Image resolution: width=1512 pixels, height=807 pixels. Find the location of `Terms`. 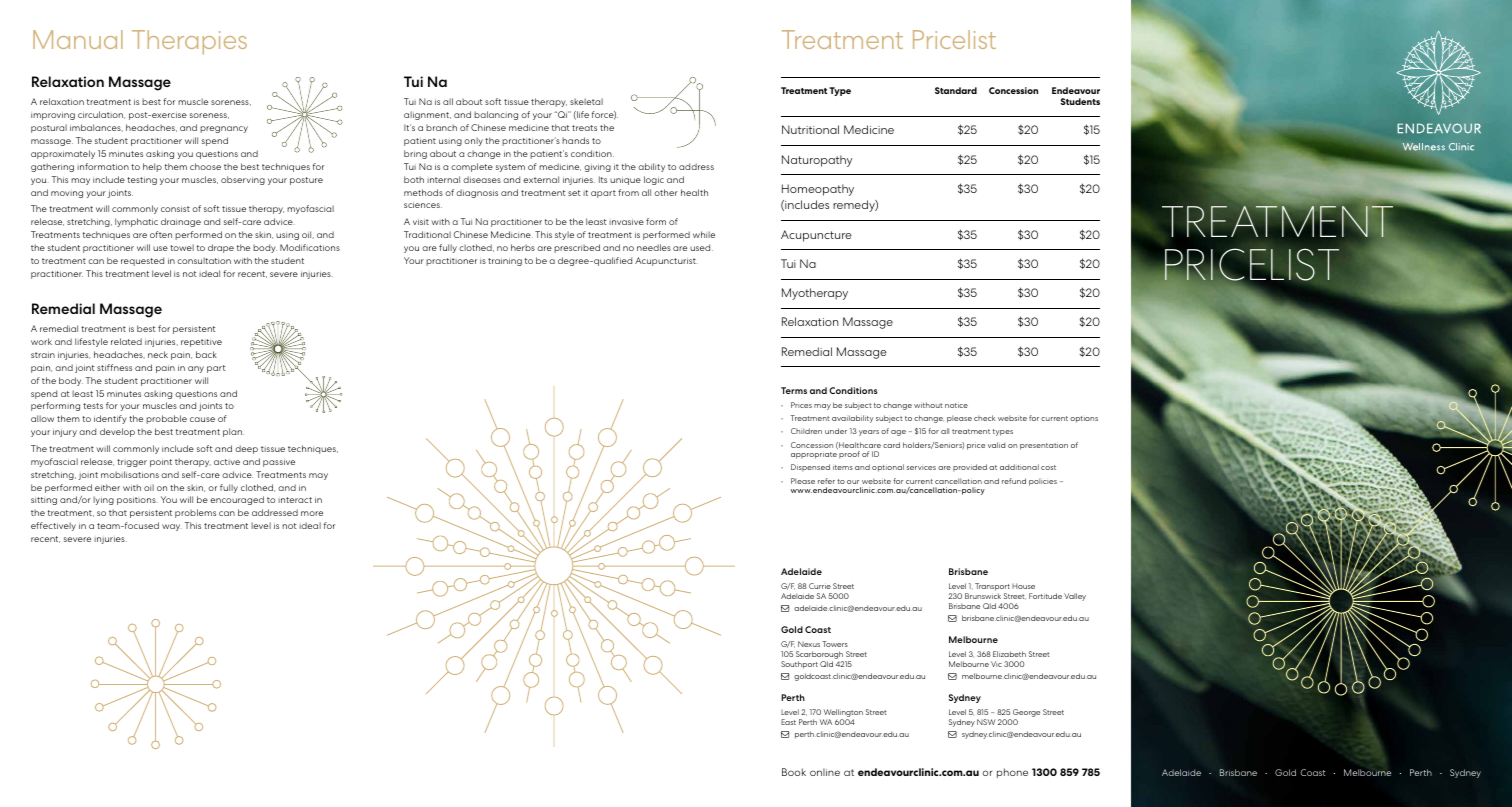

Terms is located at coordinates (794, 390).
